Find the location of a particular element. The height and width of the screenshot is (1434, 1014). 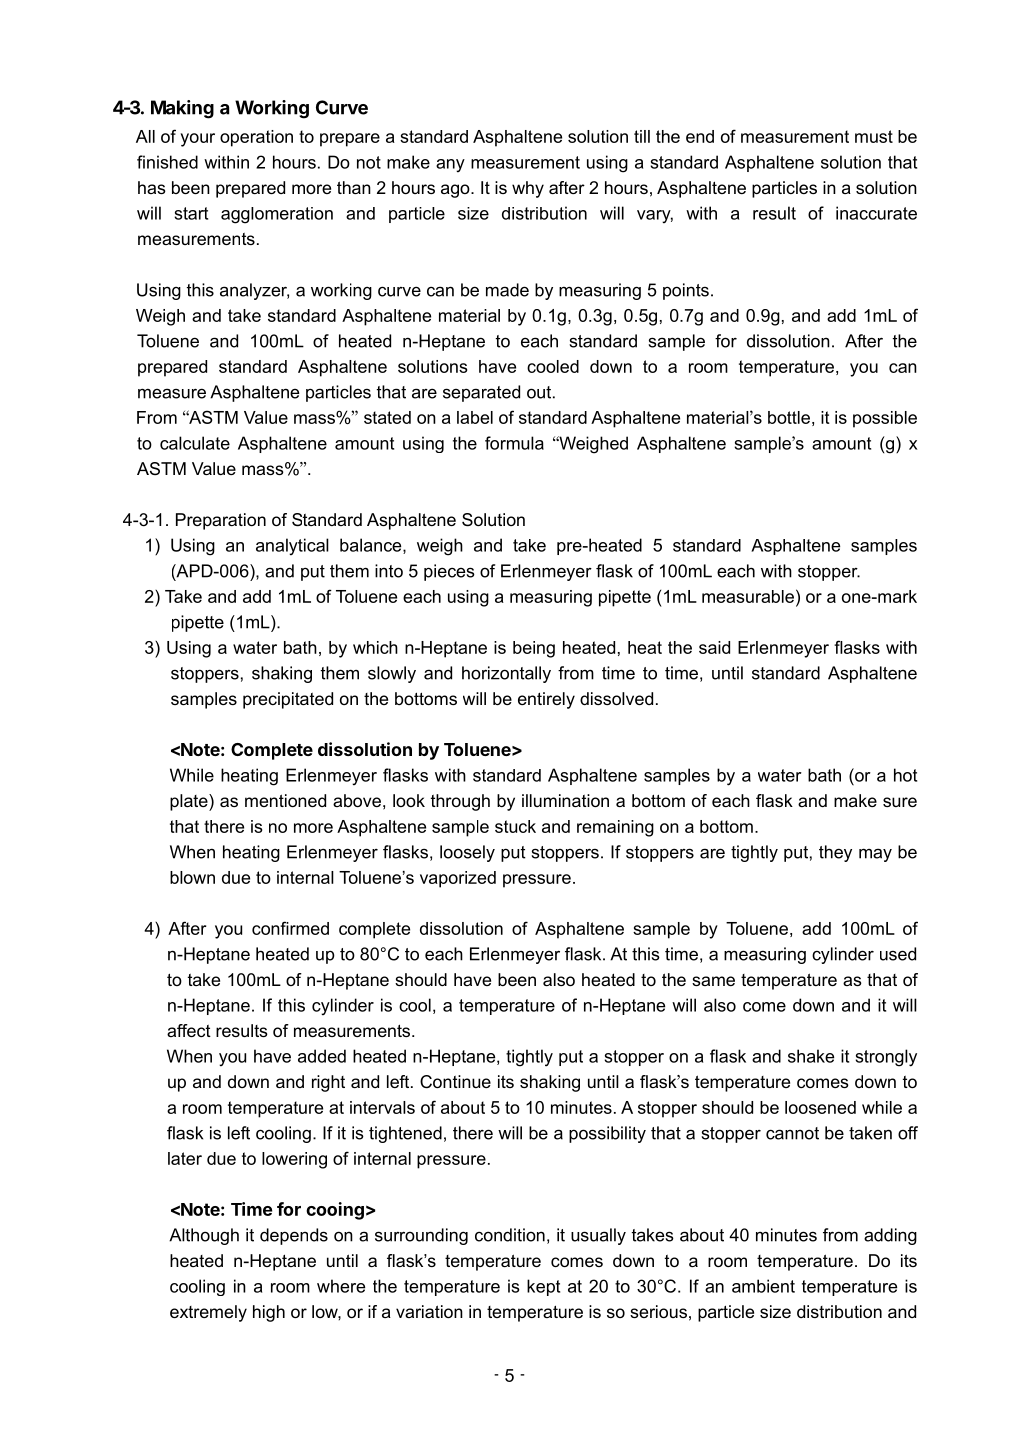

hot is located at coordinates (905, 775).
